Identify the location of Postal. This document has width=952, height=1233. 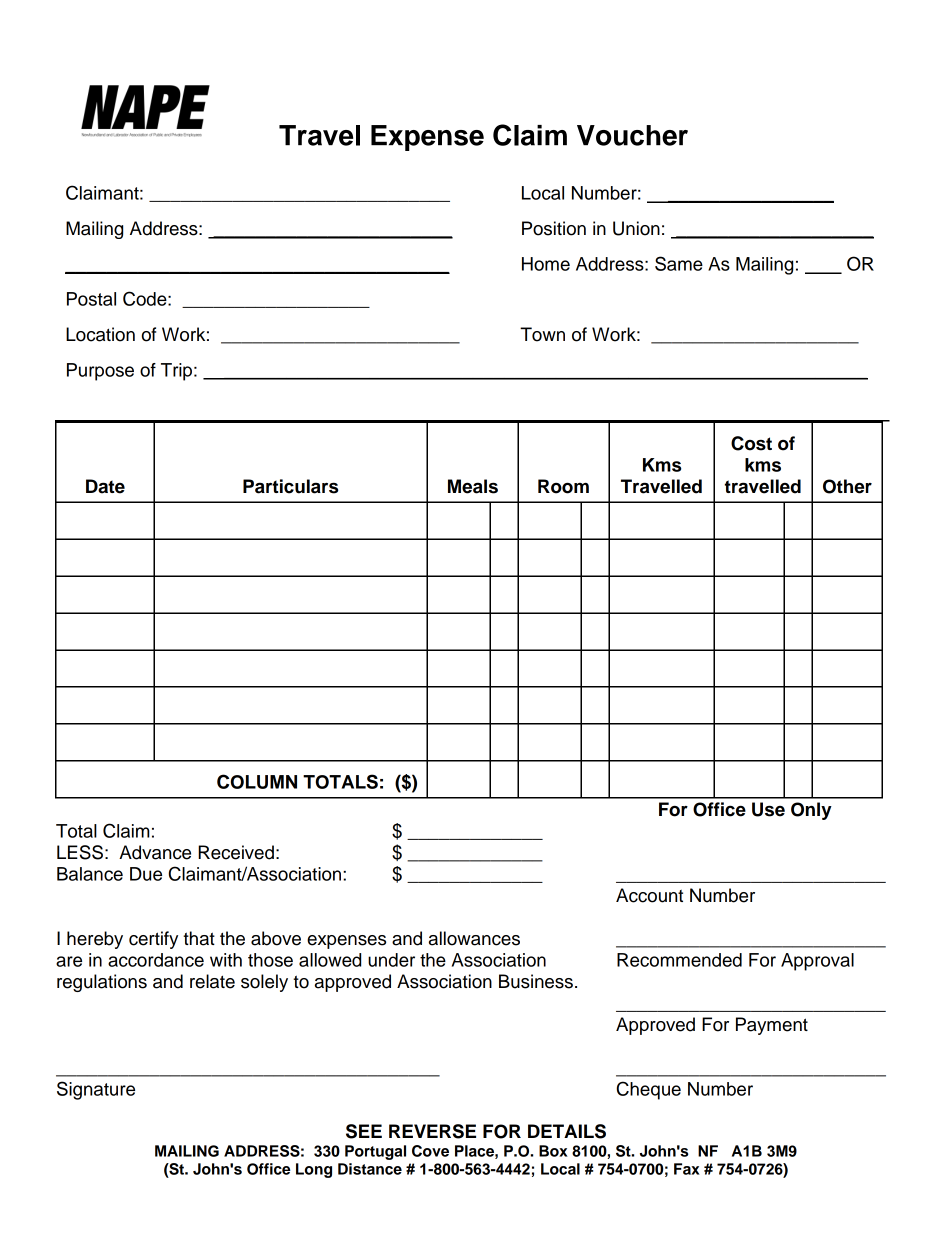
(91, 299).
